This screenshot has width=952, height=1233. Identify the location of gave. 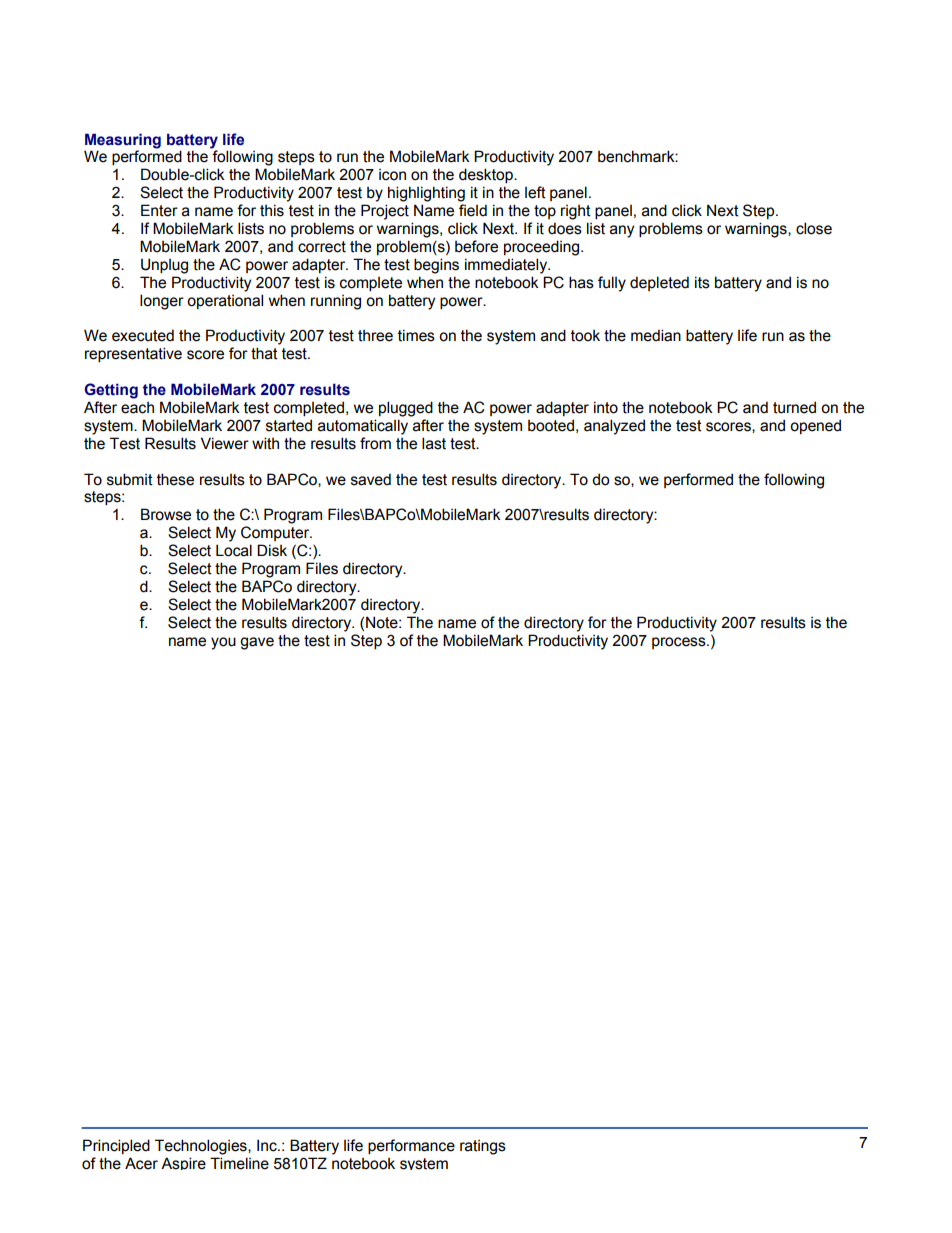
(257, 643).
